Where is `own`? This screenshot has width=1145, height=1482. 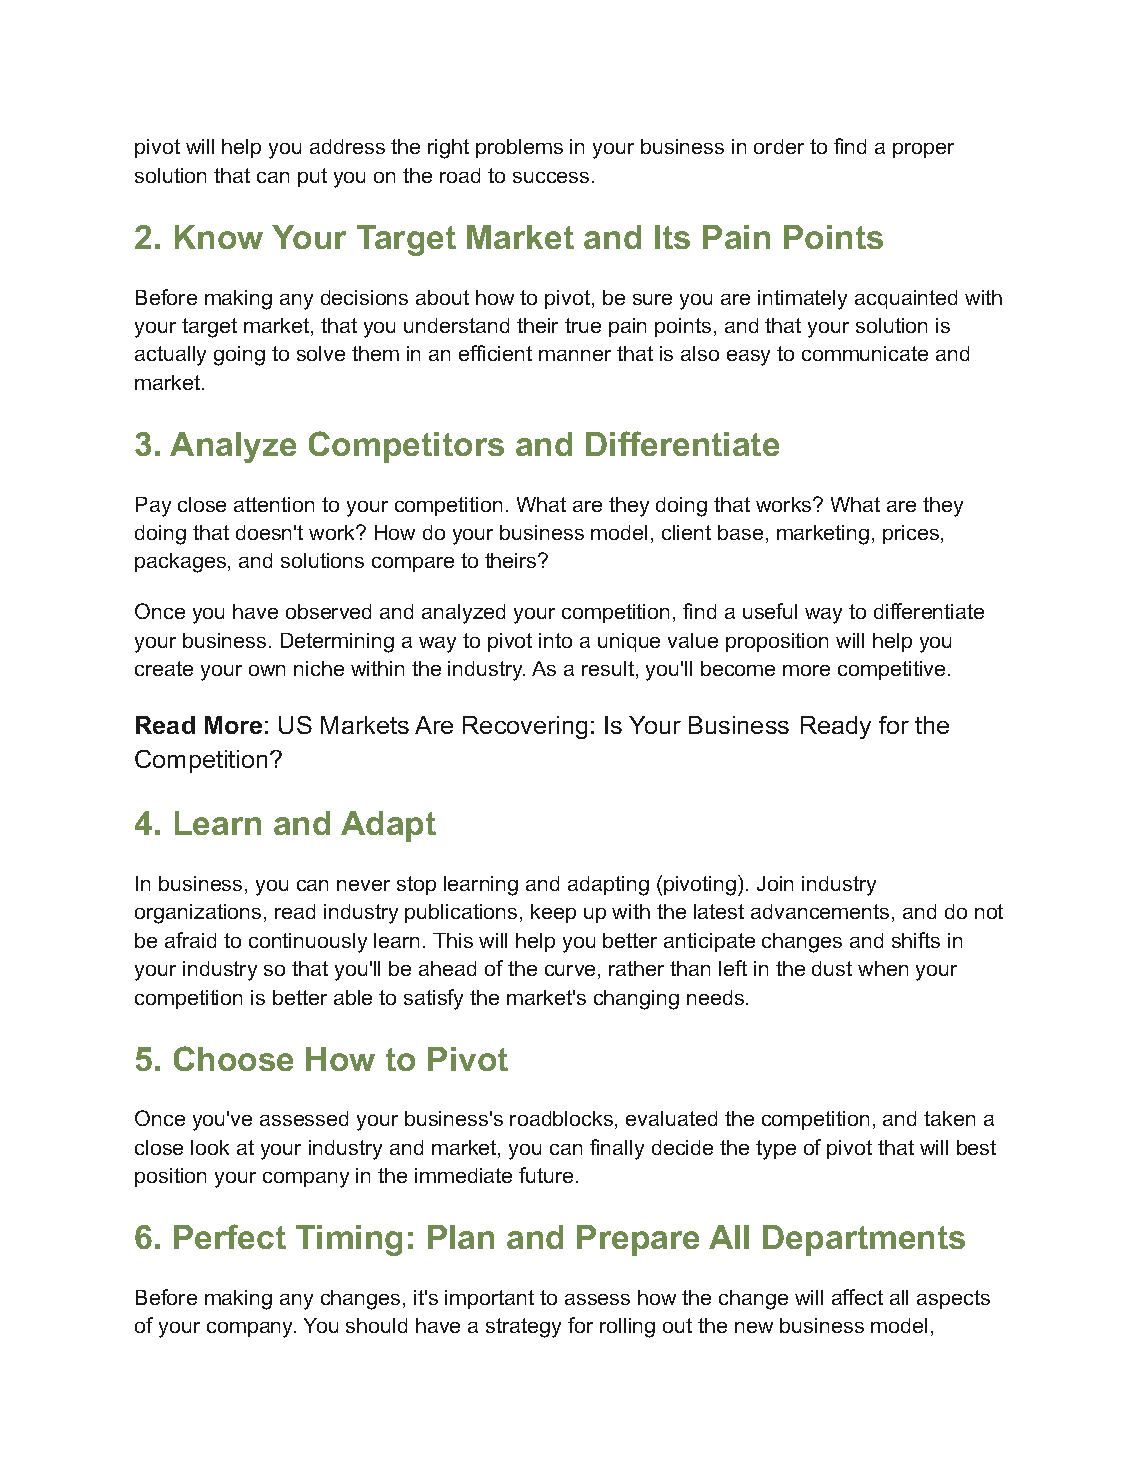 own is located at coordinates (267, 670).
